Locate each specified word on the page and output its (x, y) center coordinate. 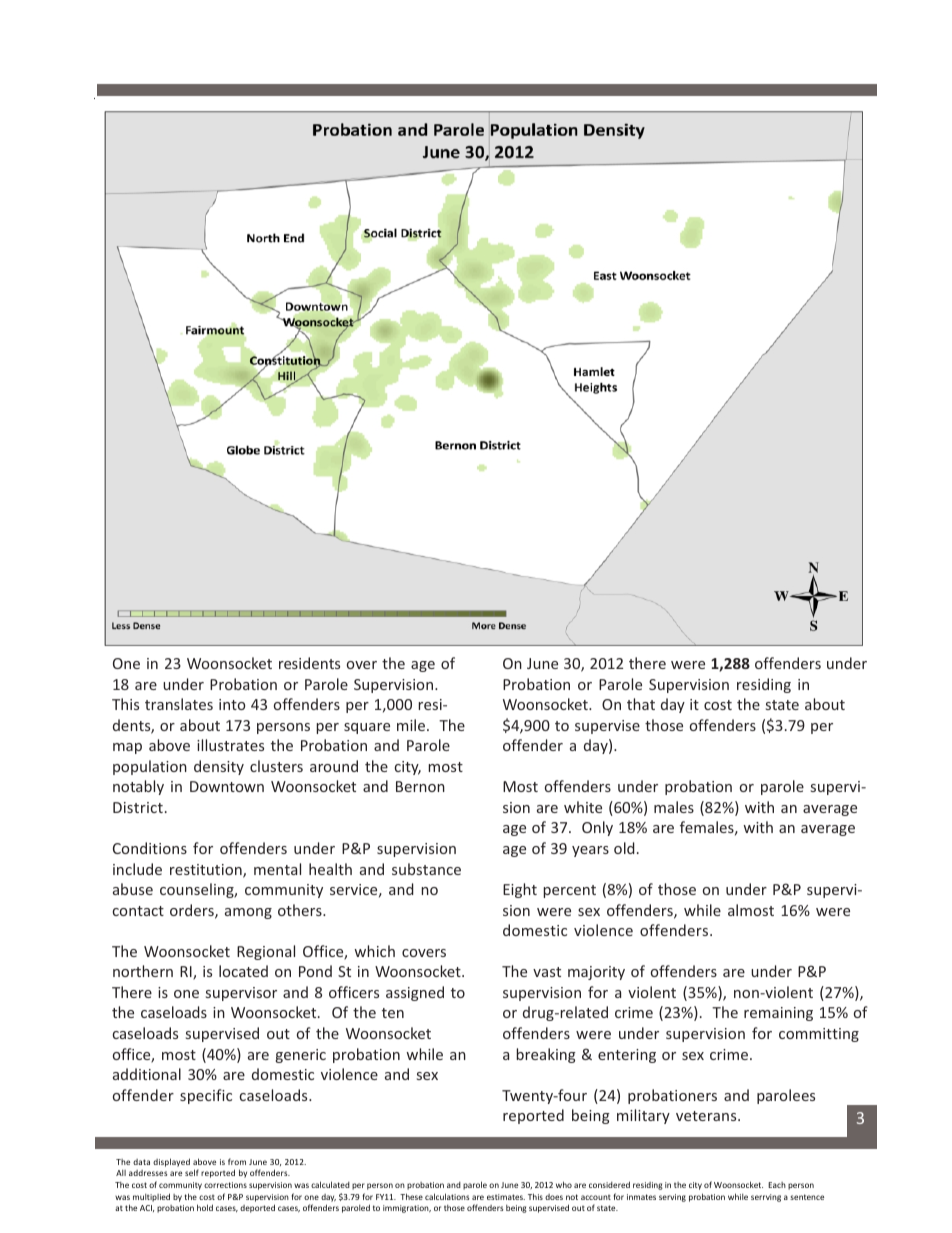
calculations (447, 1196)
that (641, 704)
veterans (707, 1116)
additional (147, 1074)
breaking (546, 1055)
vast (547, 972)
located (243, 971)
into (232, 704)
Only (597, 828)
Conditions (150, 848)
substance (426, 869)
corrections (225, 1185)
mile (412, 725)
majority (596, 973)
